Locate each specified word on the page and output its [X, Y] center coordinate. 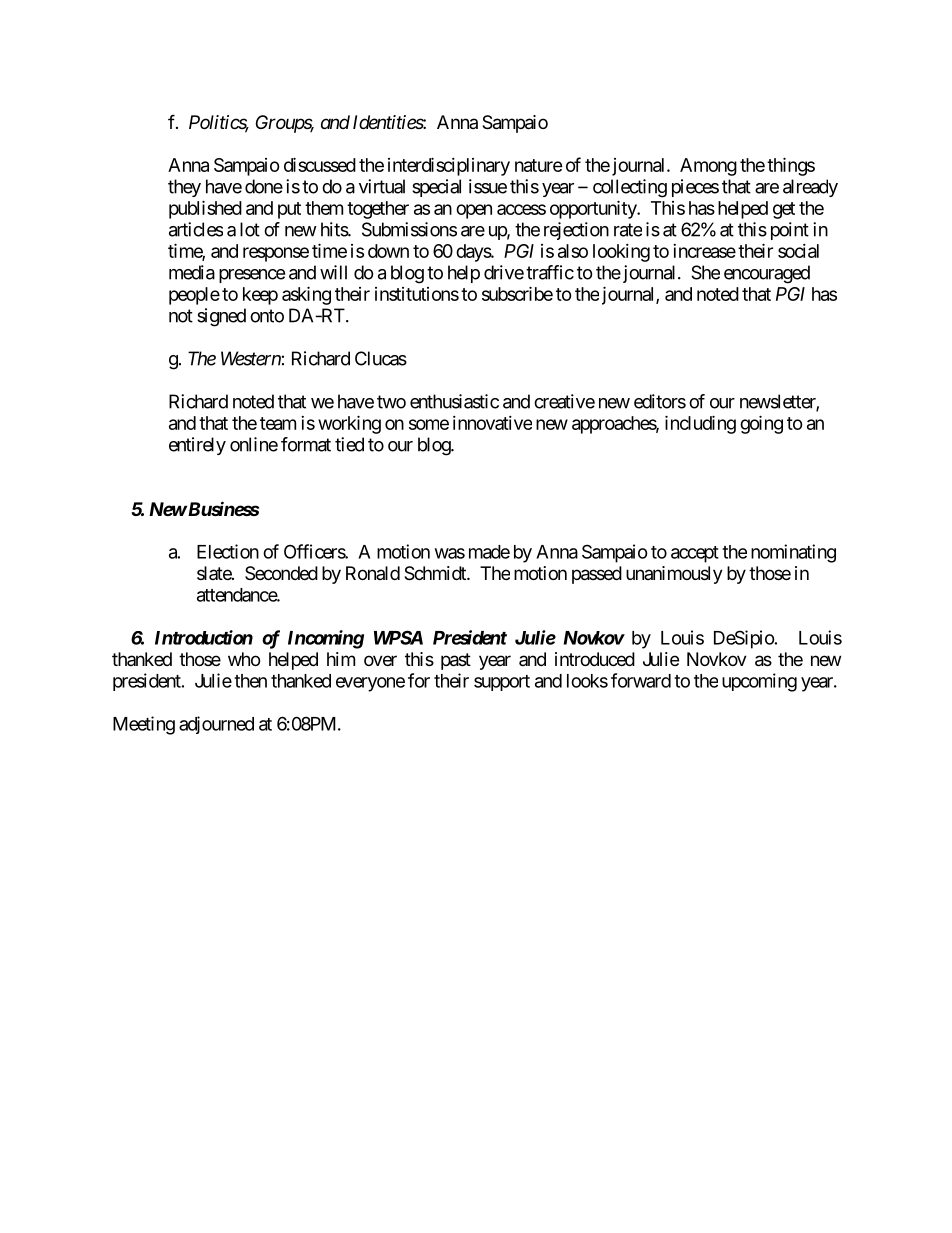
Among [708, 167]
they [184, 188]
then [250, 681]
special [436, 188]
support [502, 683]
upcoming [759, 682]
